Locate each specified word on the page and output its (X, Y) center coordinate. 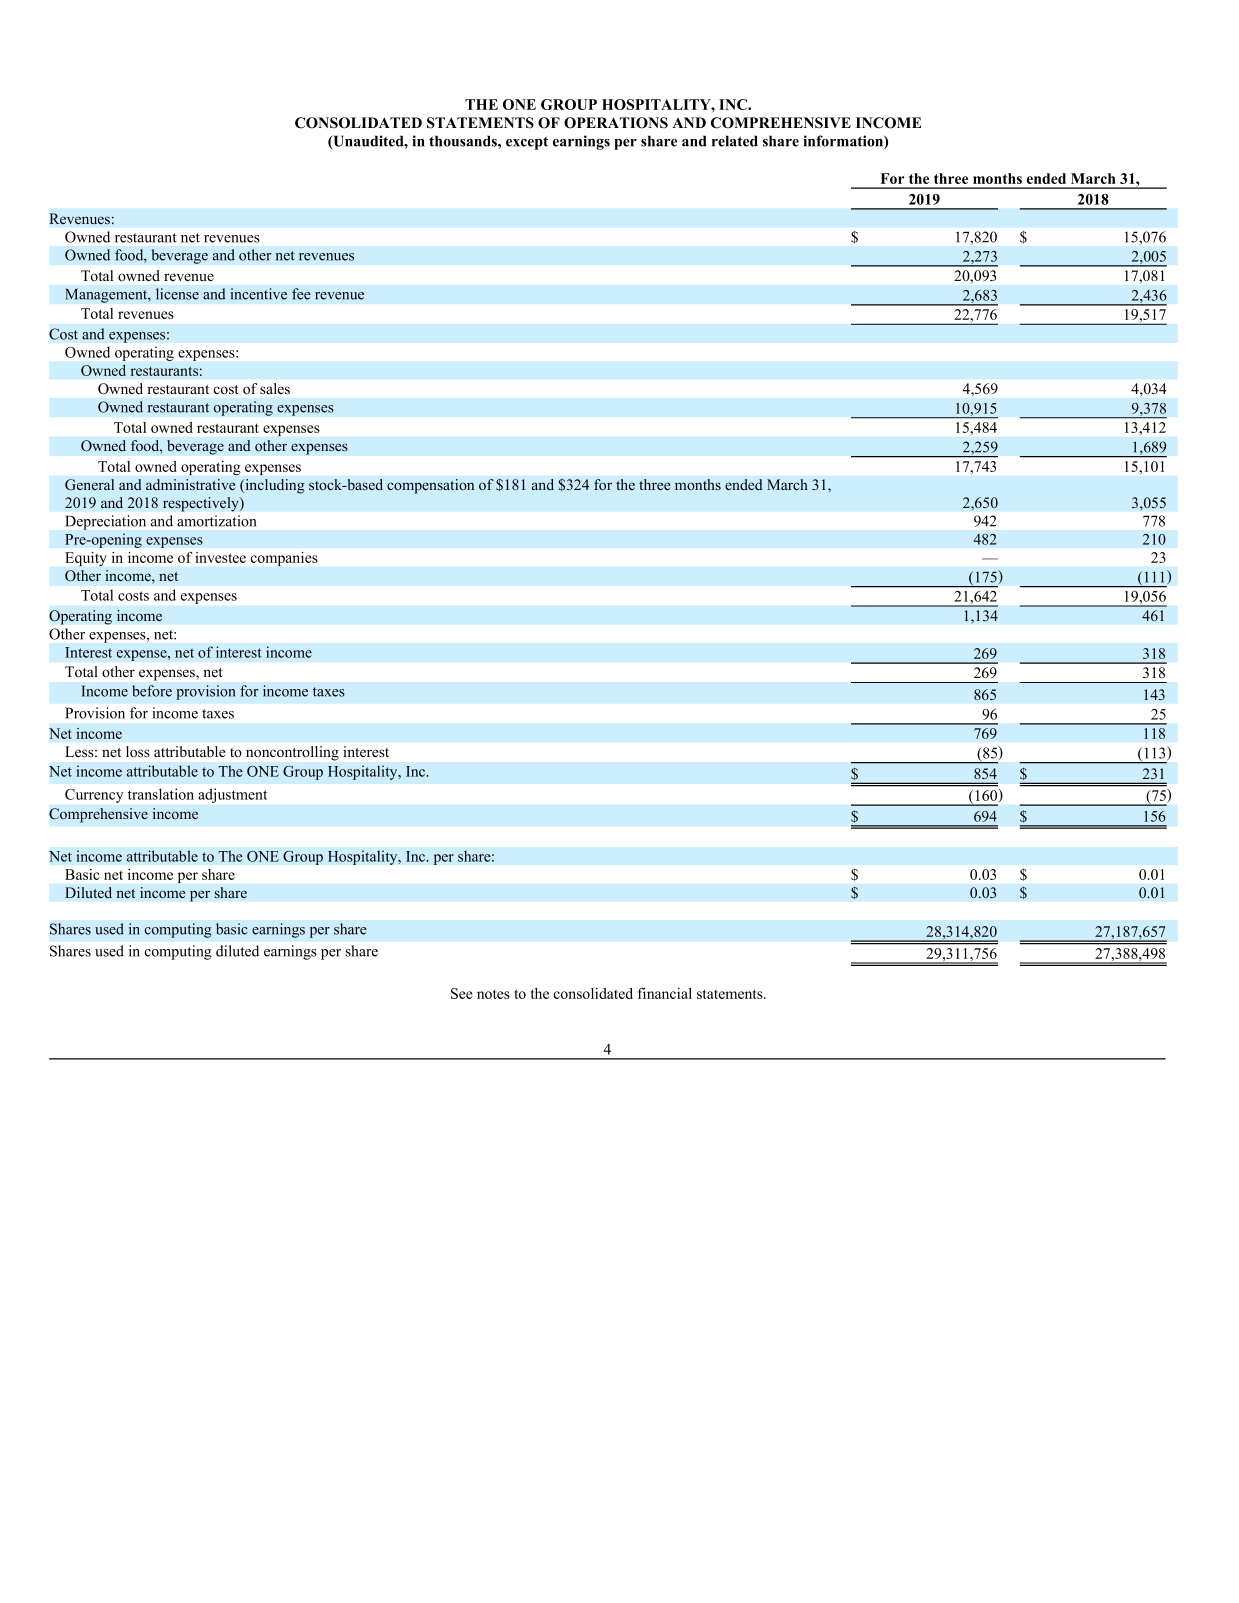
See (462, 993)
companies (284, 559)
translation (161, 794)
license (177, 294)
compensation (430, 486)
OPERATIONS (616, 123)
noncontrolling (292, 753)
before (152, 691)
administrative (190, 484)
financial (665, 993)
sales (275, 388)
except (527, 143)
